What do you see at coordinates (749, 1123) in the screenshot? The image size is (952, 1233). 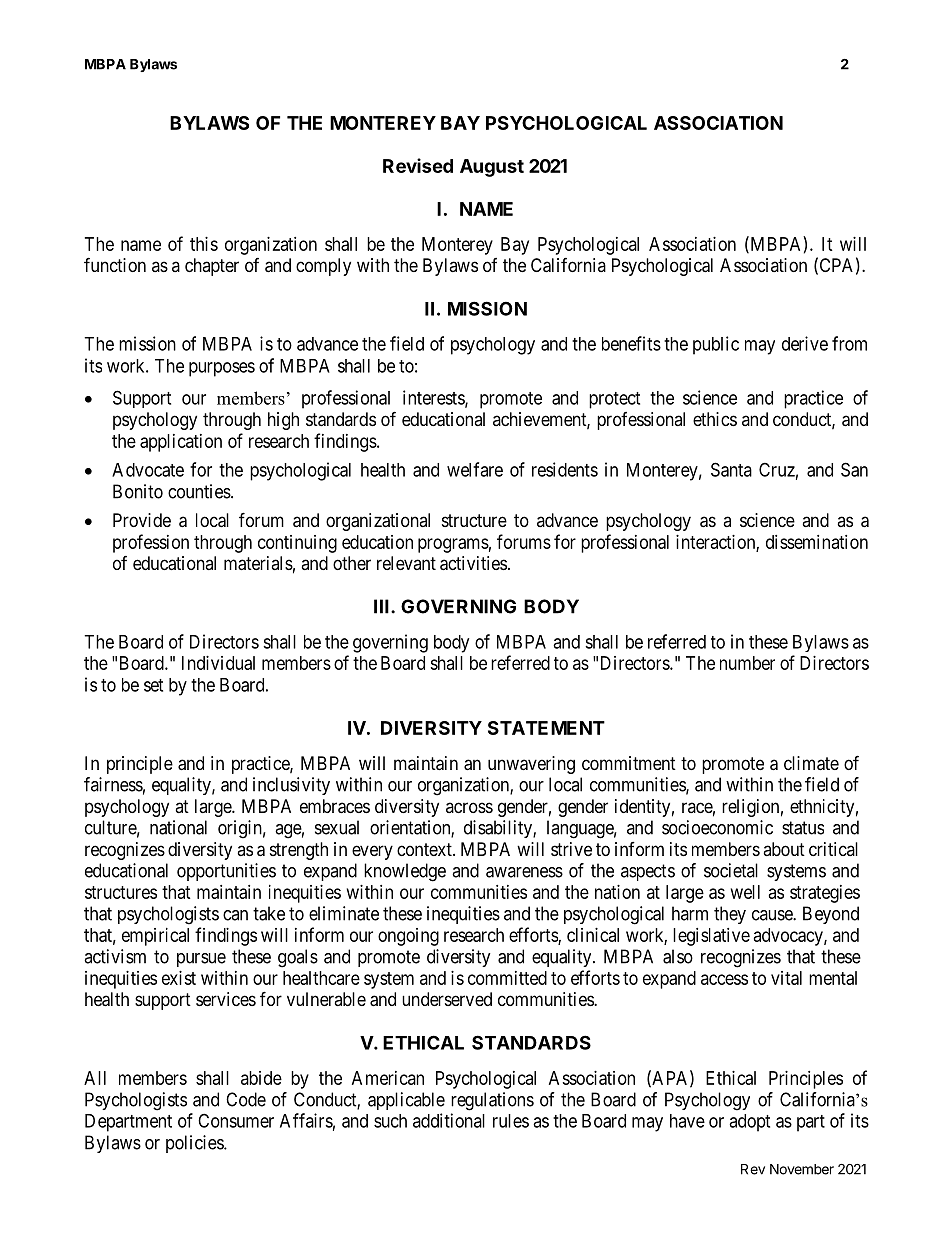 I see `adopt` at bounding box center [749, 1123].
